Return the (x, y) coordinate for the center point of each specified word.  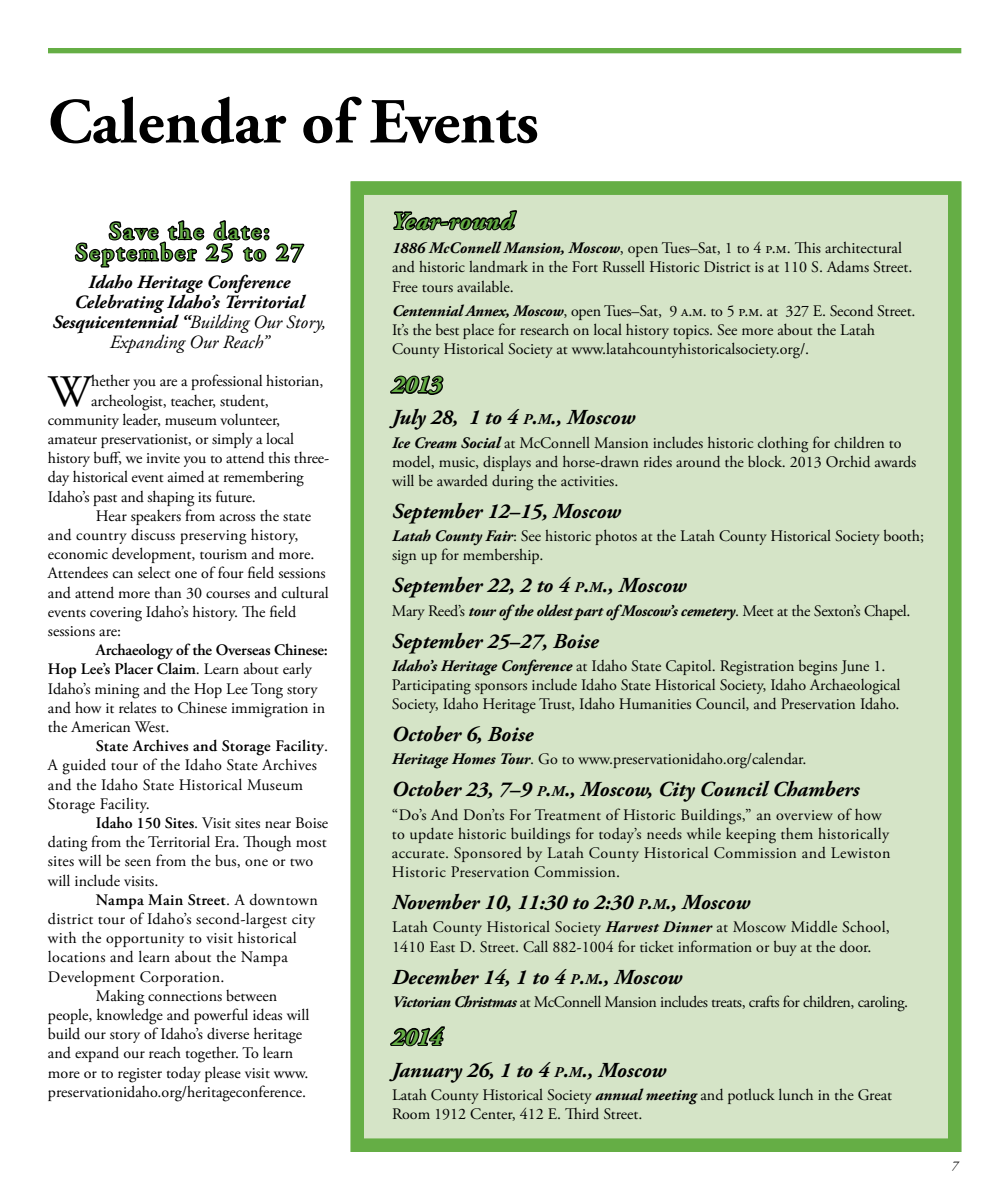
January (426, 1073)
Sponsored (488, 854)
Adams (848, 267)
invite (163, 458)
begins (818, 667)
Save (133, 231)
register (140, 1075)
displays (507, 463)
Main (165, 899)
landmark (498, 267)
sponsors (501, 688)
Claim (177, 668)
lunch (796, 1094)
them (797, 833)
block (766, 461)
